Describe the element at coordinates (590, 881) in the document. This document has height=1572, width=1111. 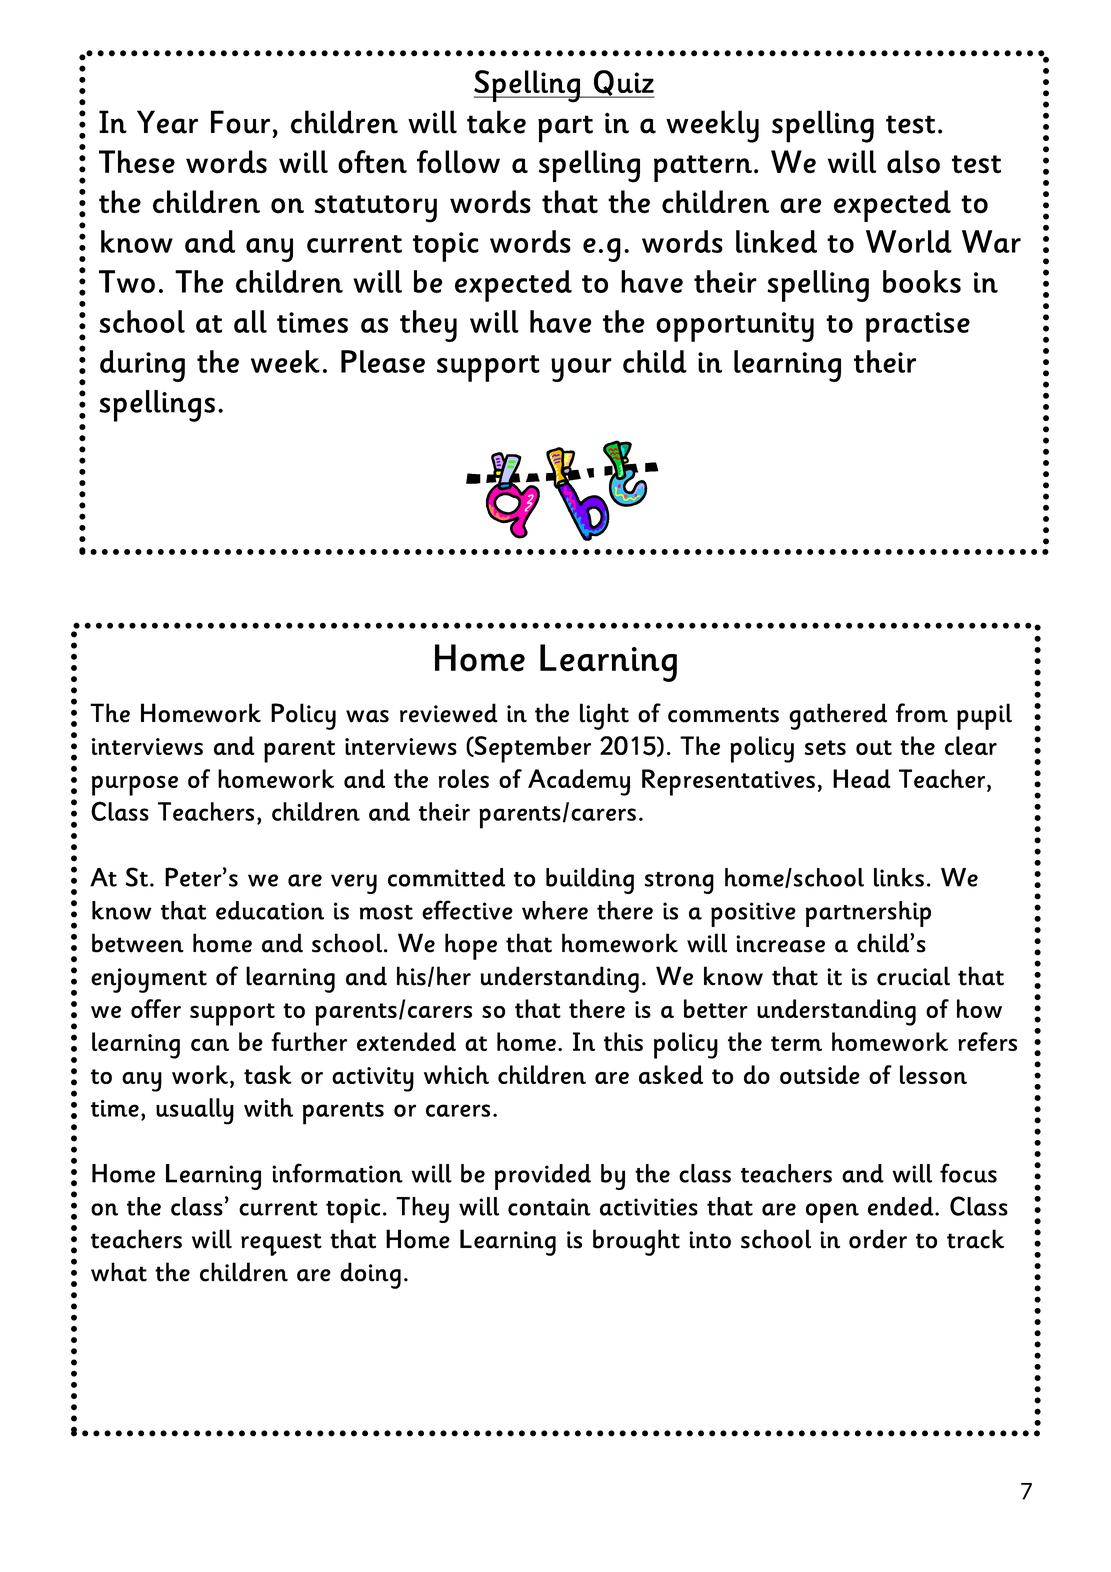
I see `building` at that location.
